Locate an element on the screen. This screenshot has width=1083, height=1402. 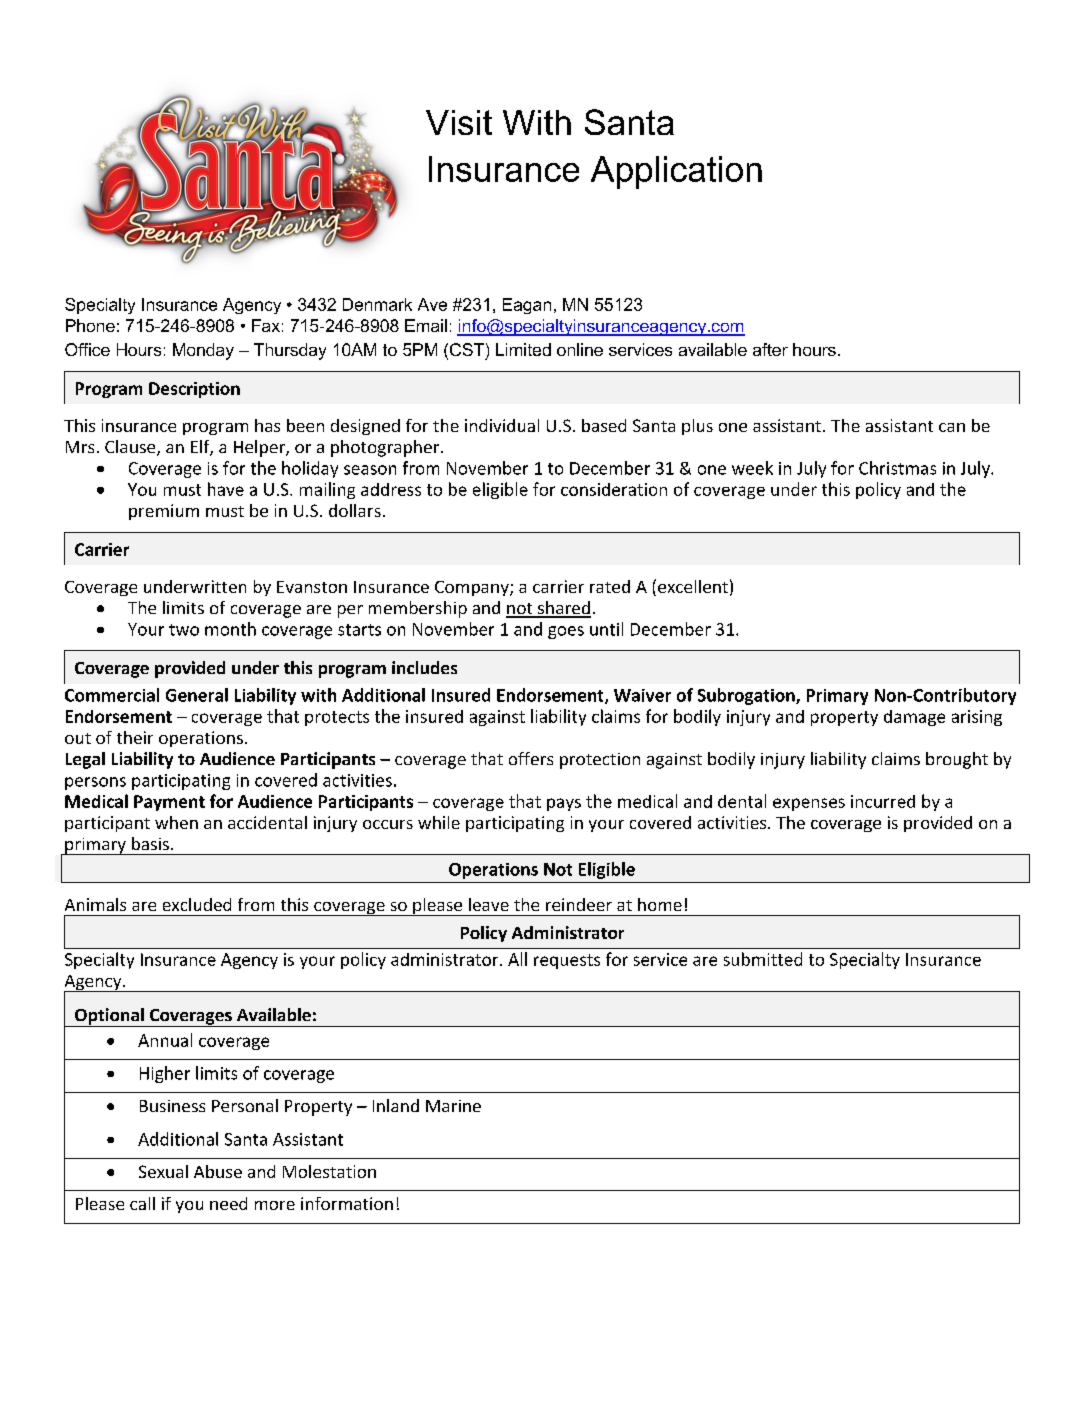
submitted is located at coordinates (763, 959).
